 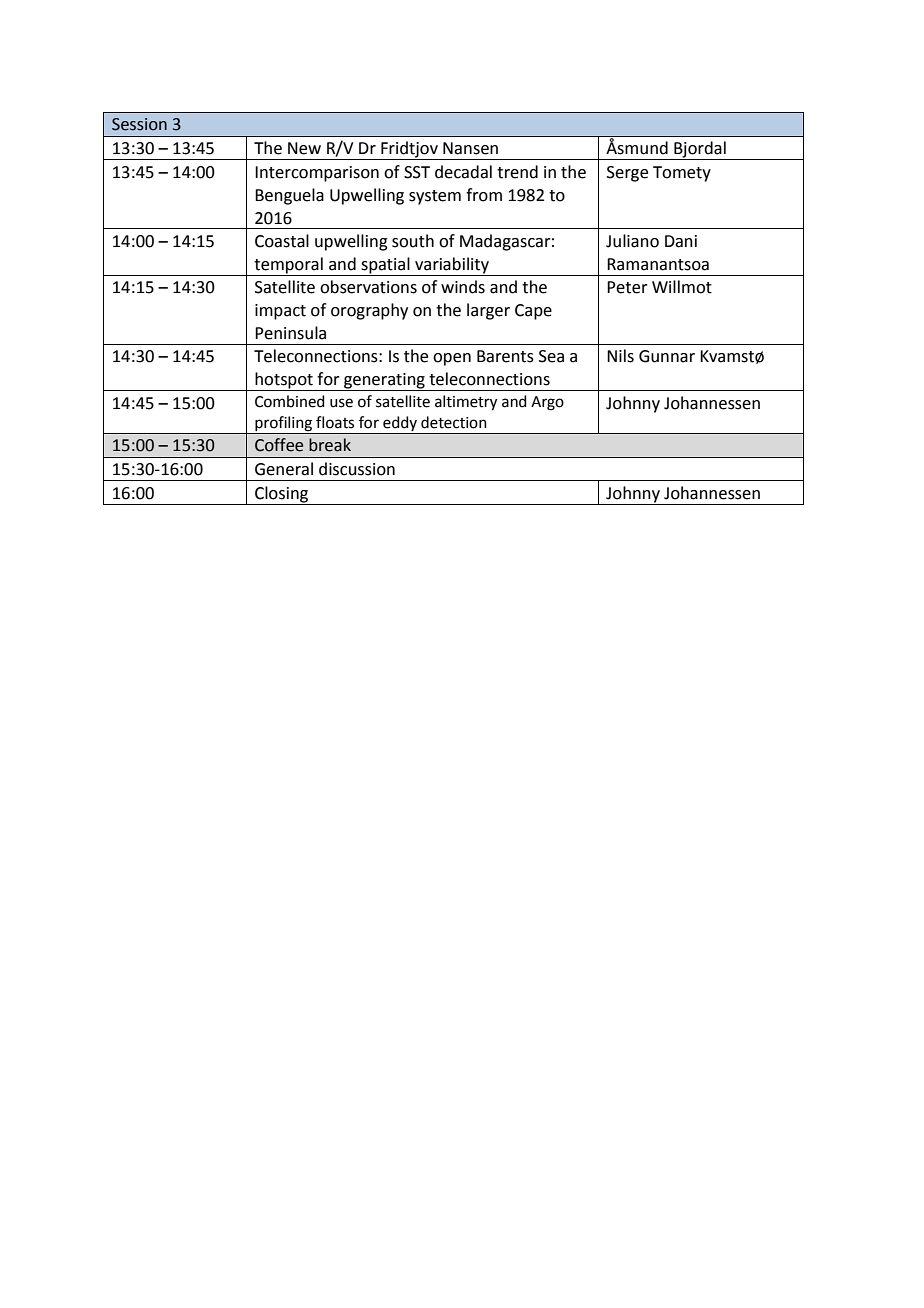 What do you see at coordinates (547, 403) in the screenshot?
I see `Argo` at bounding box center [547, 403].
